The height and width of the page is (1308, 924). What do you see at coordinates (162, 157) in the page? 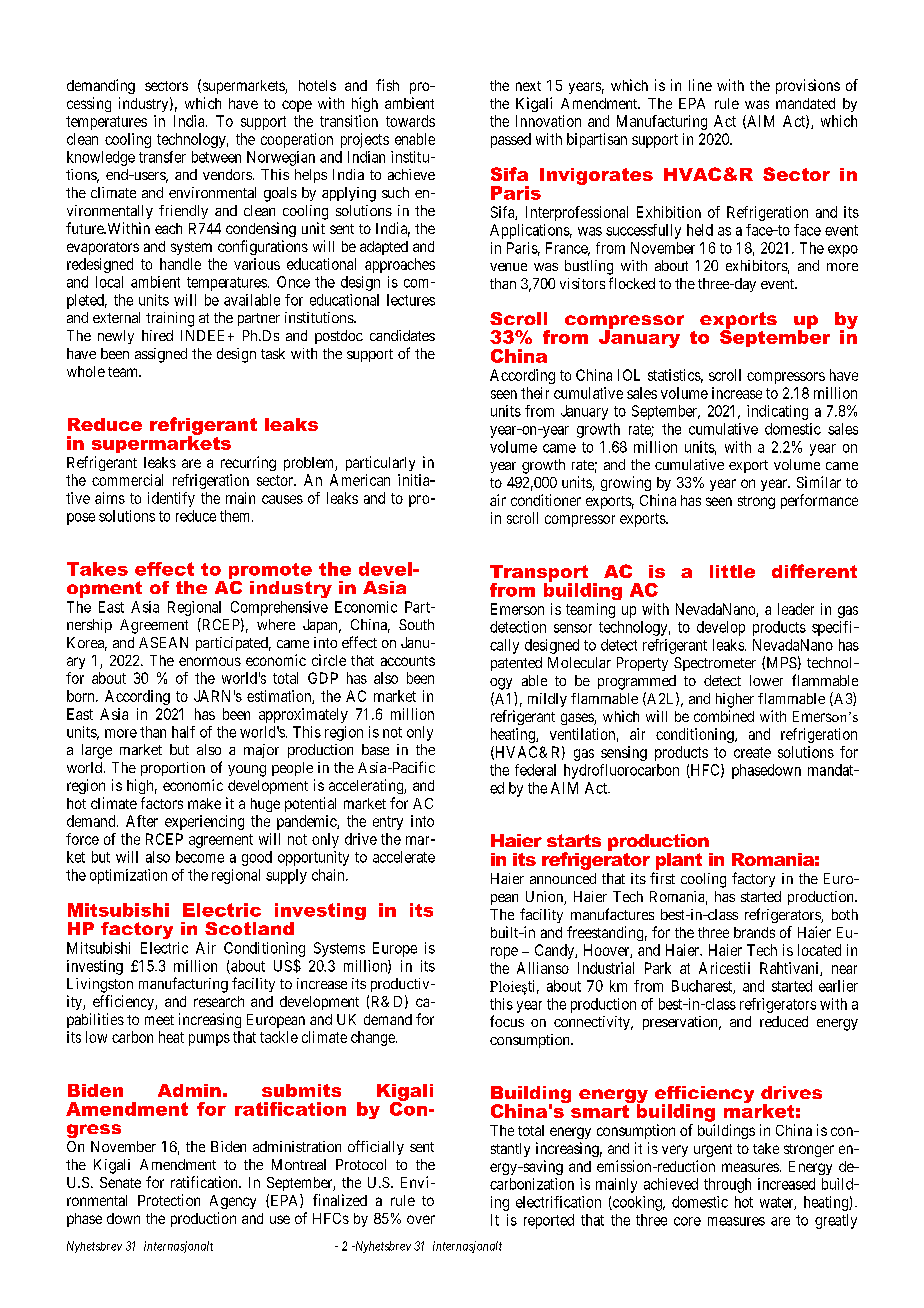
I see `transfer` at bounding box center [162, 157].
